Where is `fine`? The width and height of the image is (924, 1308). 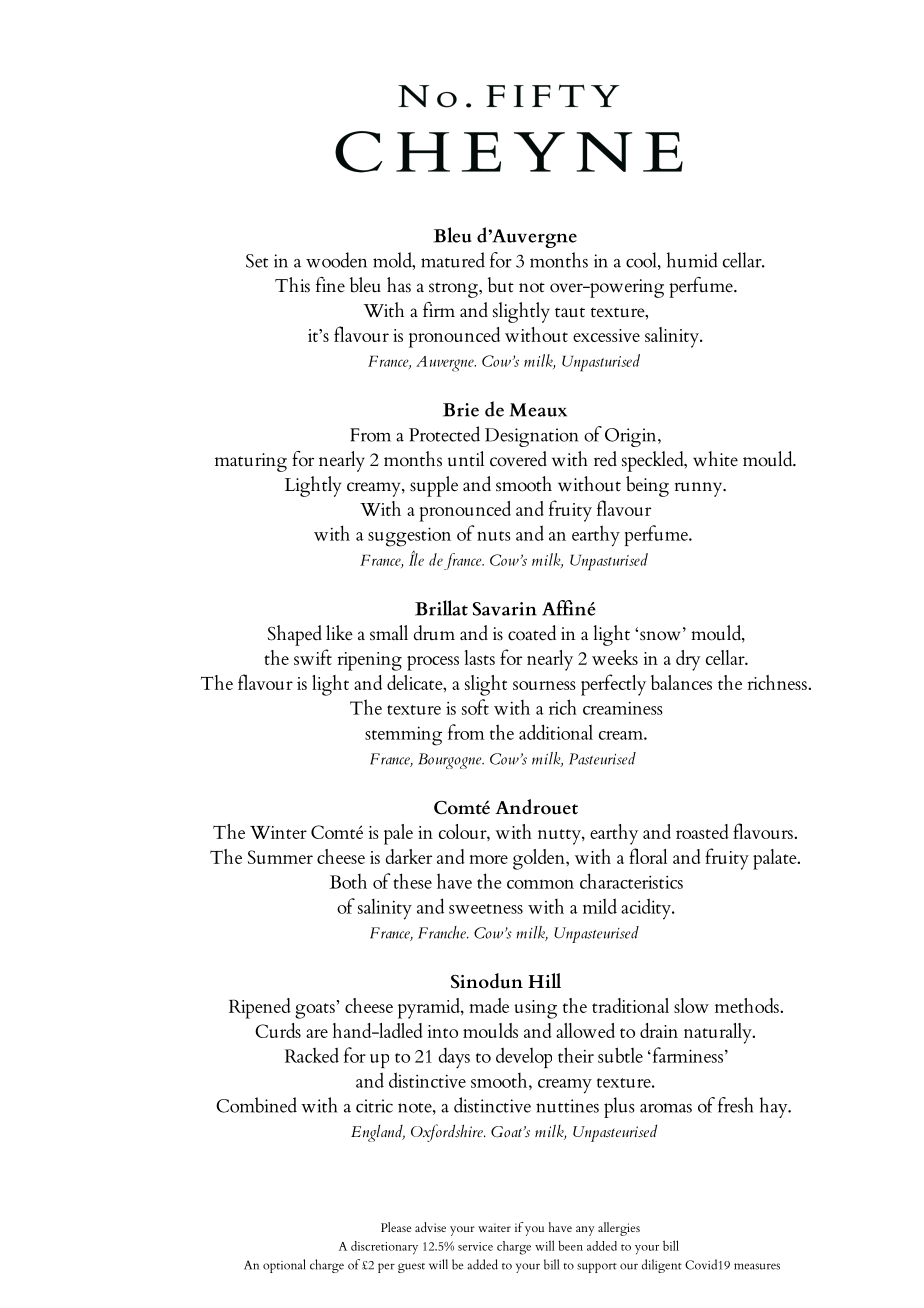
fine is located at coordinates (330, 284).
